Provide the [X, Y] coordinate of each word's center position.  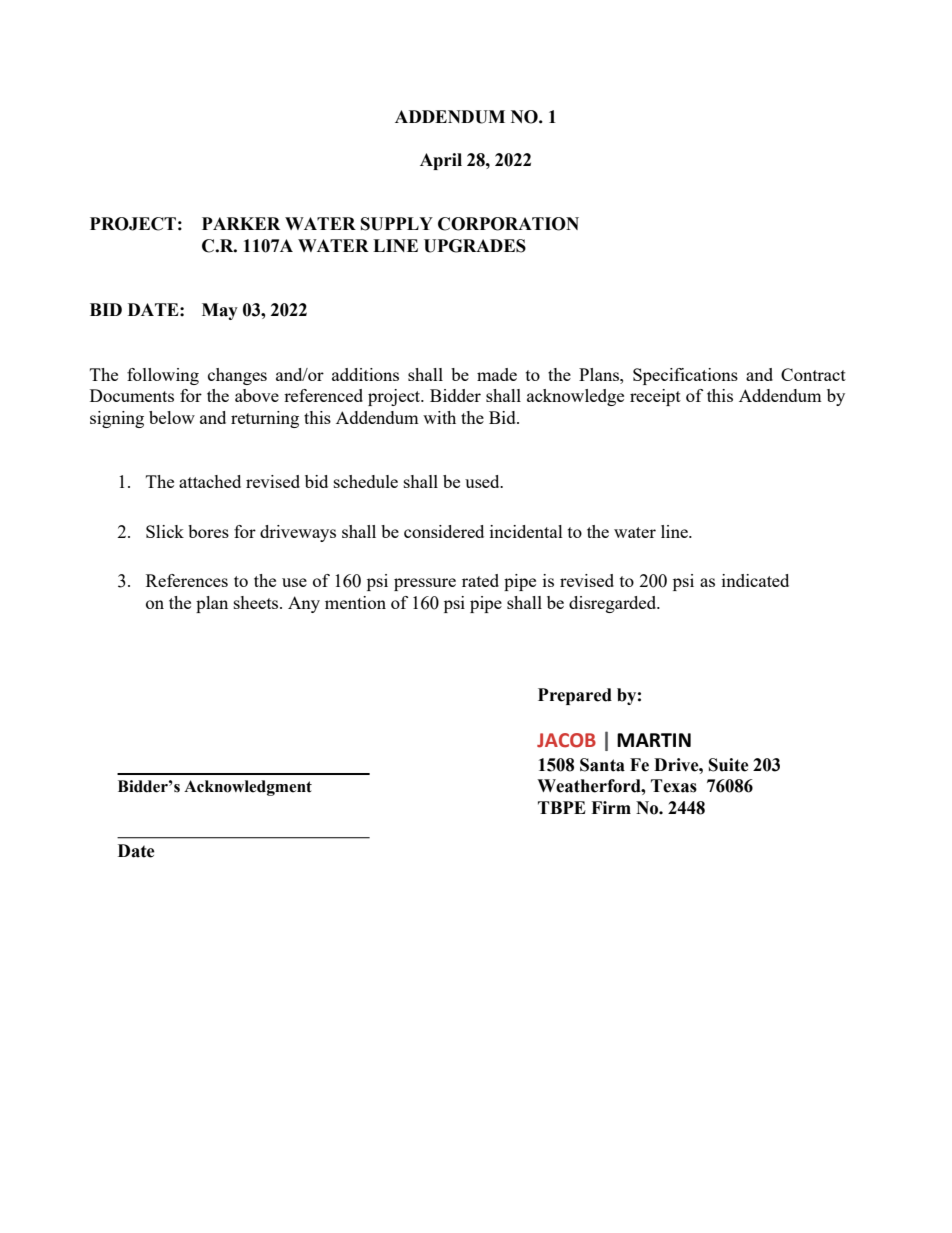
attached [210, 481]
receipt [655, 397]
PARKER [241, 223]
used [483, 481]
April [441, 161]
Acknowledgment [248, 788]
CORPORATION [508, 224]
